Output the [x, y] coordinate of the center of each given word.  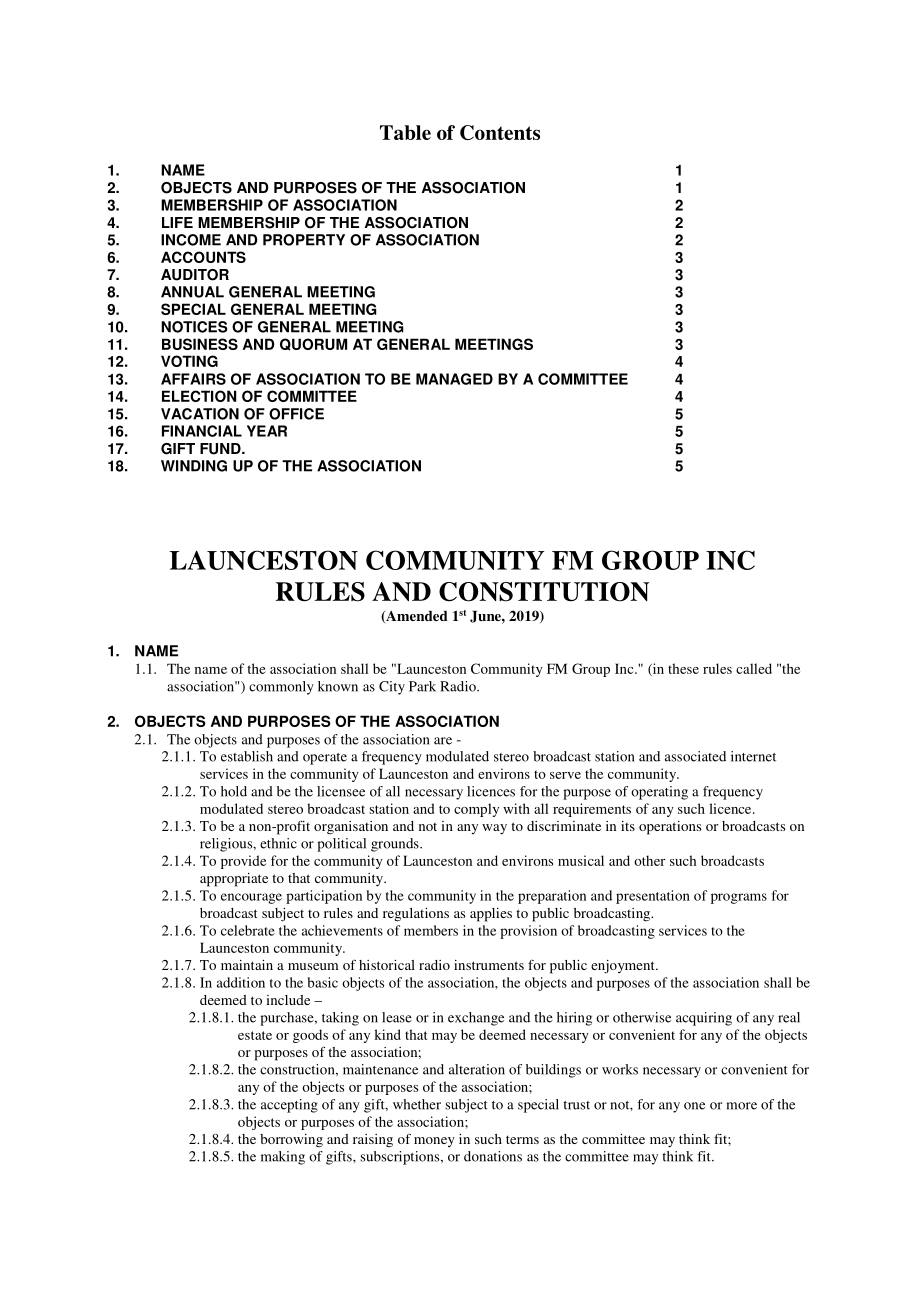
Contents [500, 132]
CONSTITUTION [544, 592]
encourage [251, 898]
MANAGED [454, 379]
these [683, 668]
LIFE [177, 222]
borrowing [291, 1141]
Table [405, 132]
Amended [416, 617]
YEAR [267, 431]
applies [491, 915]
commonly [281, 688]
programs [739, 898]
